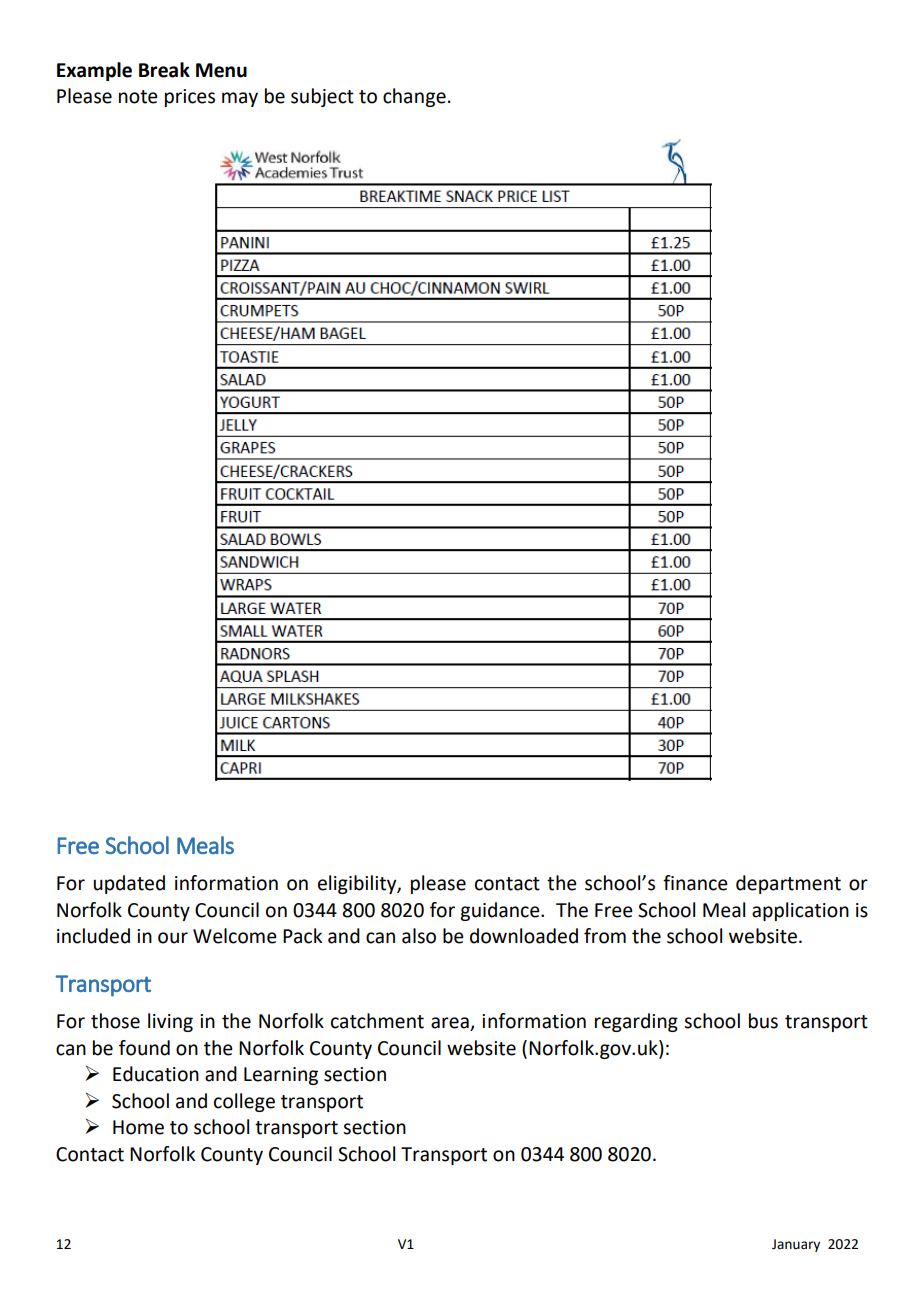 This image has width=924, height=1308. What do you see at coordinates (129, 884) in the image?
I see `updated` at bounding box center [129, 884].
